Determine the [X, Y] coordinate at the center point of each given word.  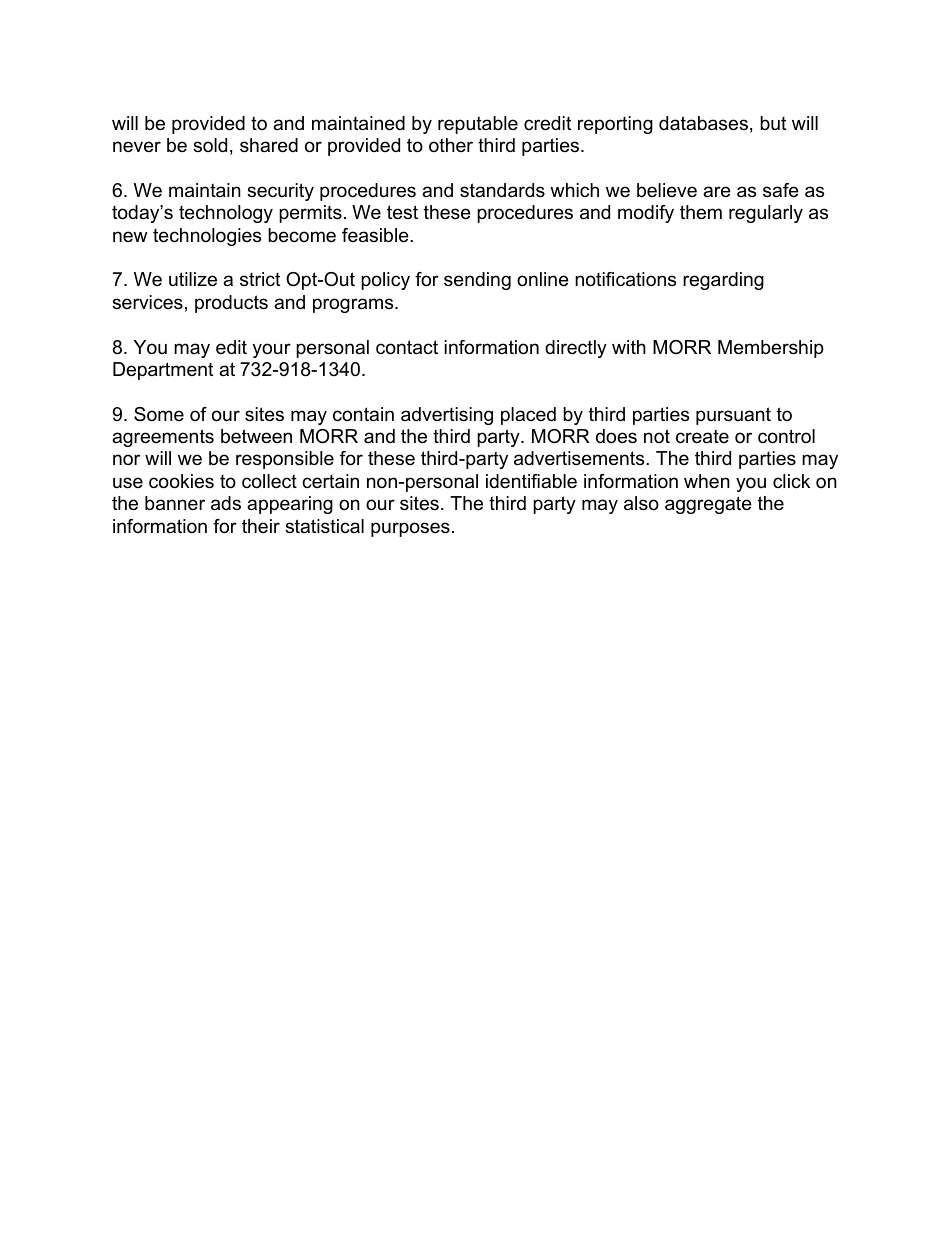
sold [210, 145]
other [451, 145]
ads [226, 503]
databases [703, 123]
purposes [410, 529]
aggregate [708, 505]
